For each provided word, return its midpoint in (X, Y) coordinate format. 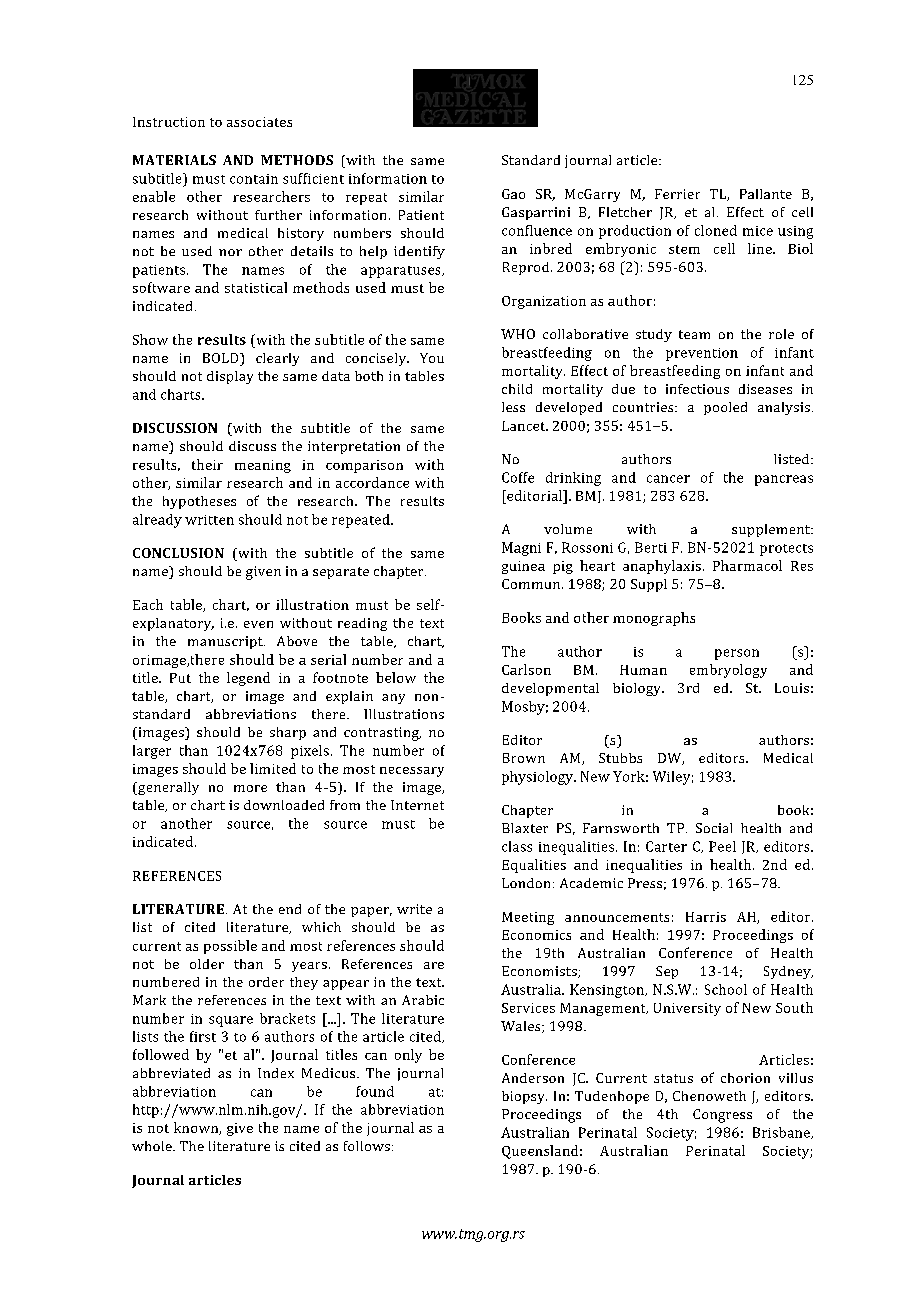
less (513, 407)
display (230, 377)
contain (254, 179)
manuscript (226, 642)
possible (230, 947)
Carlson (526, 669)
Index (276, 1073)
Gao (513, 194)
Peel (722, 846)
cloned (716, 230)
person (737, 654)
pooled (725, 408)
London (528, 883)
